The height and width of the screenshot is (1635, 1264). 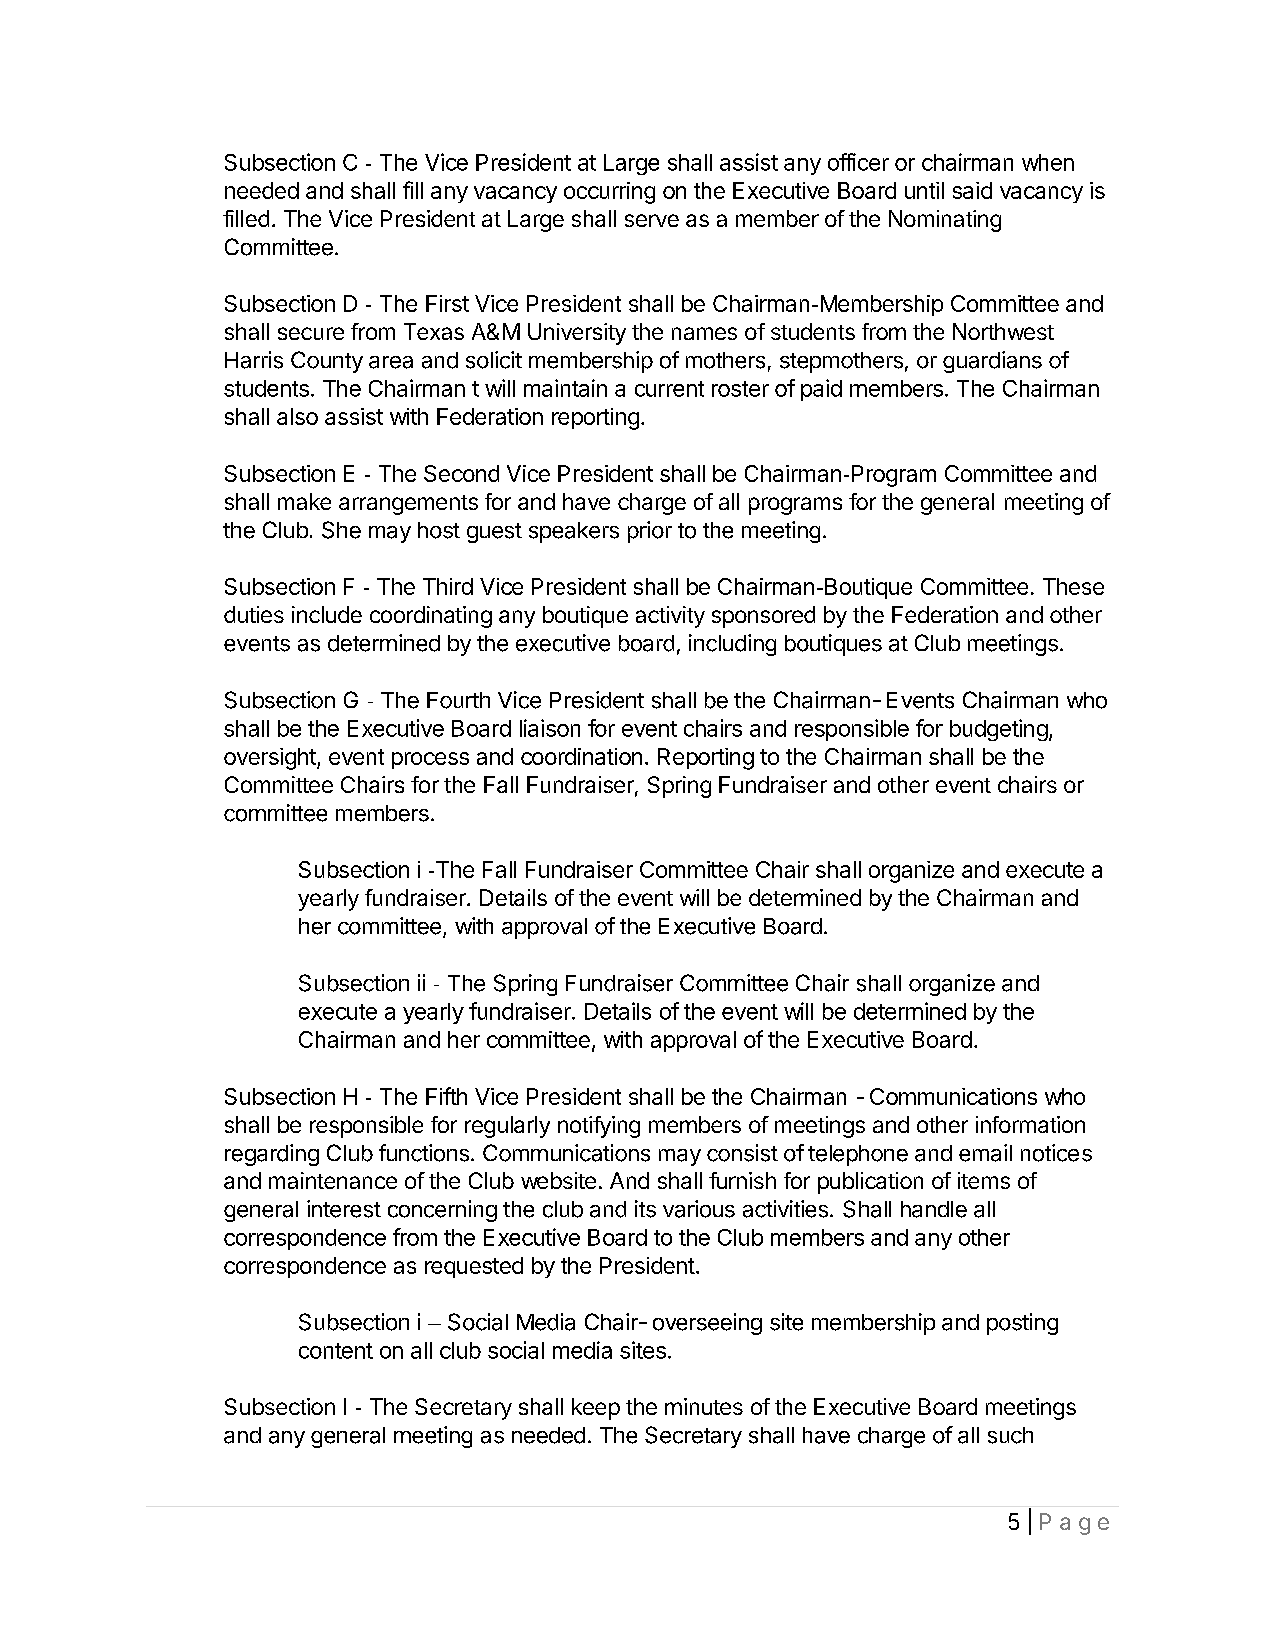 I want to click on said, so click(x=972, y=190).
